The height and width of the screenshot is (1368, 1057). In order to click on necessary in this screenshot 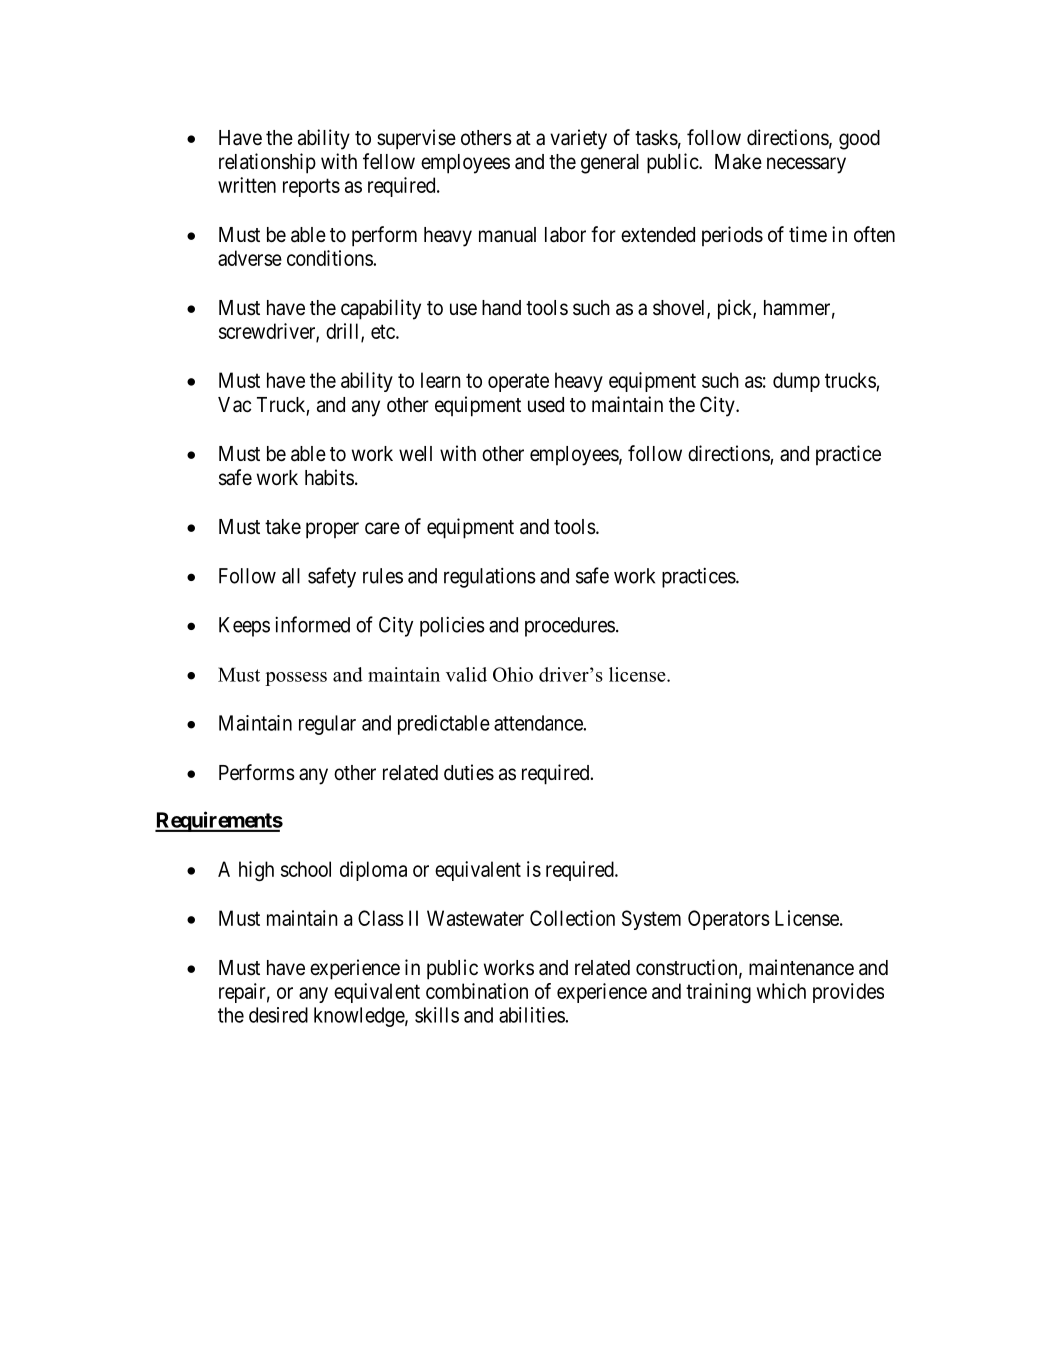, I will do `click(806, 165)`.
